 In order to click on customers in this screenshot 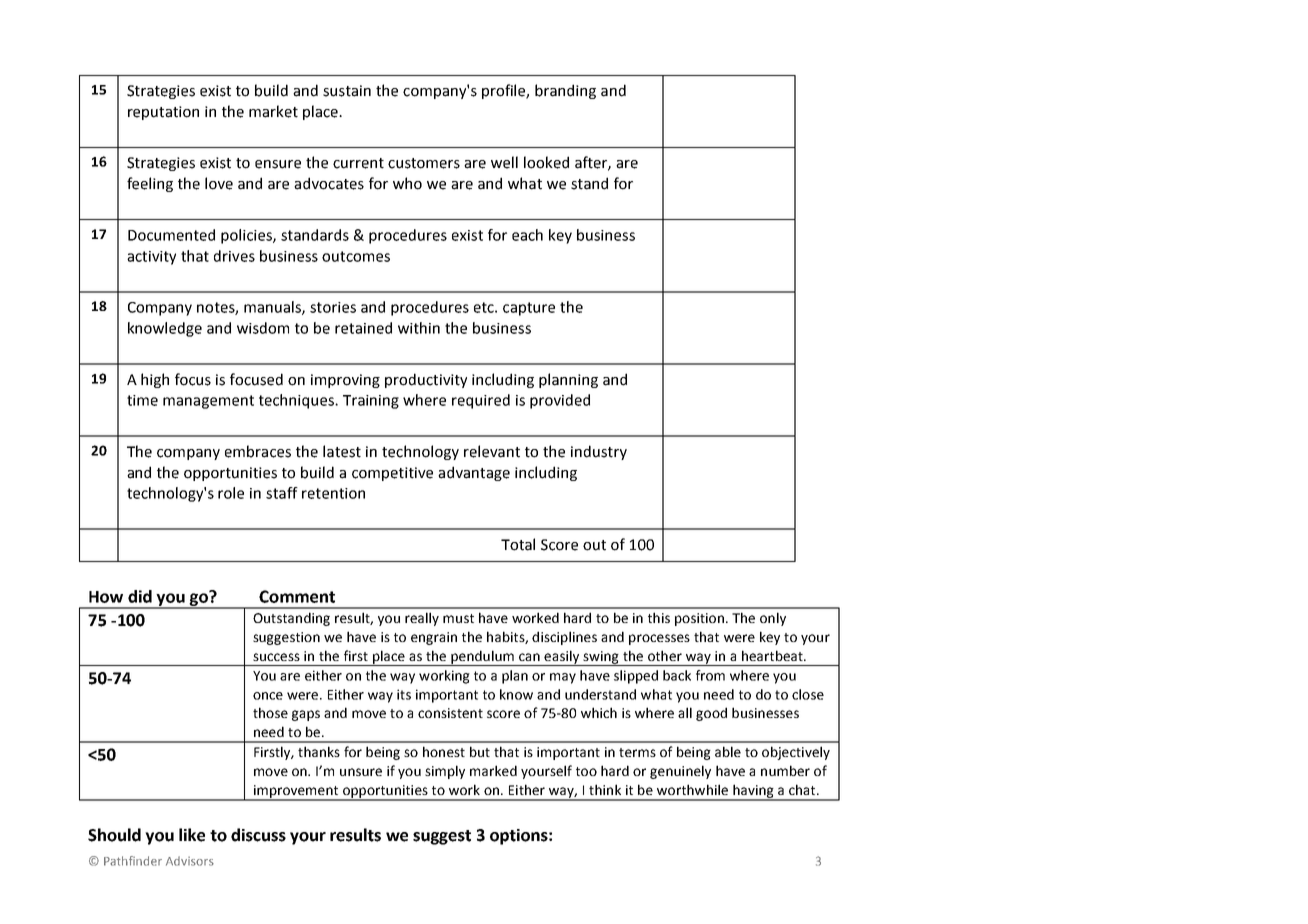, I will do `click(424, 163)`.
